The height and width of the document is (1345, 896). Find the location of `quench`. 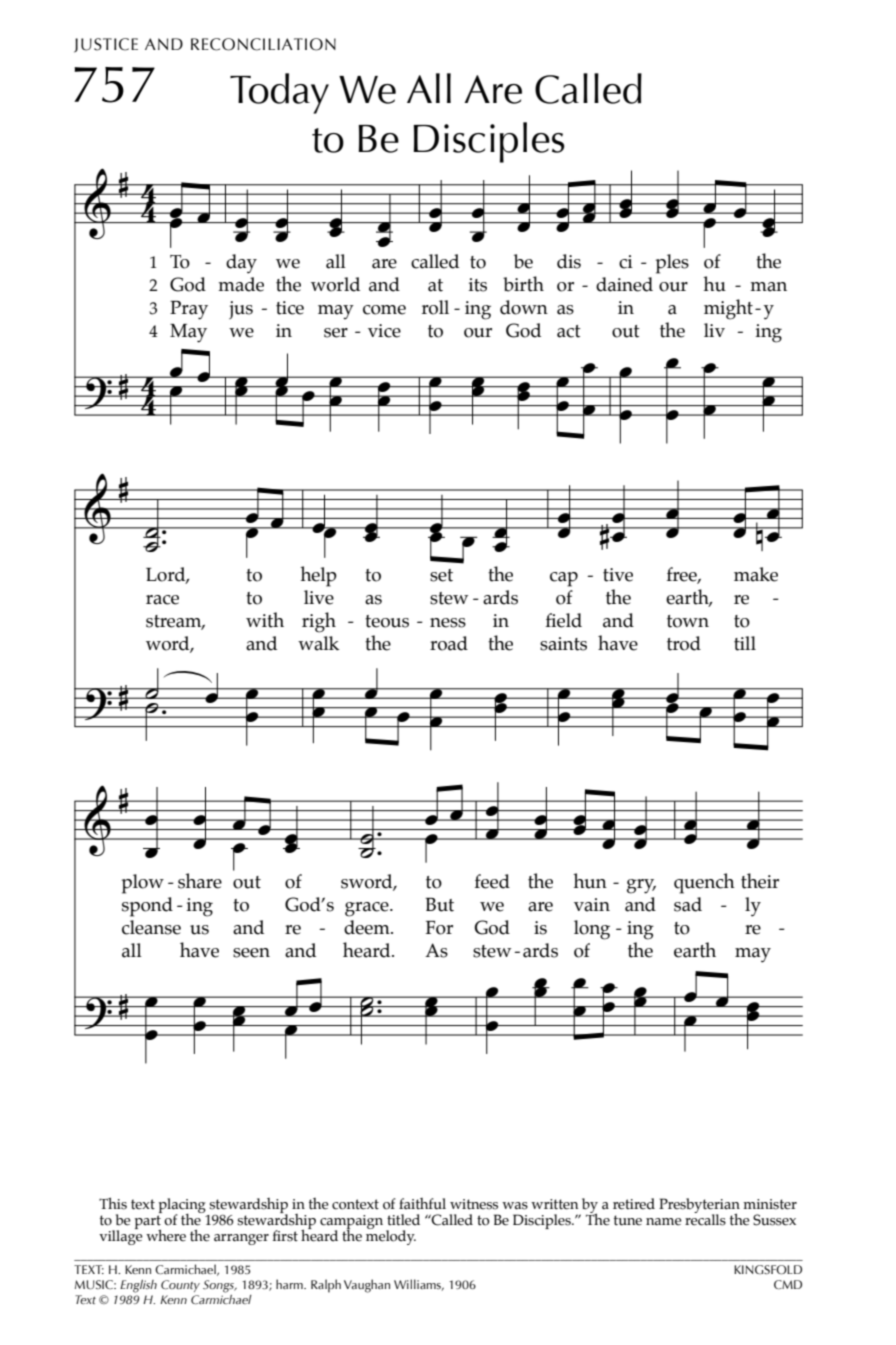

quench is located at coordinates (704, 883).
